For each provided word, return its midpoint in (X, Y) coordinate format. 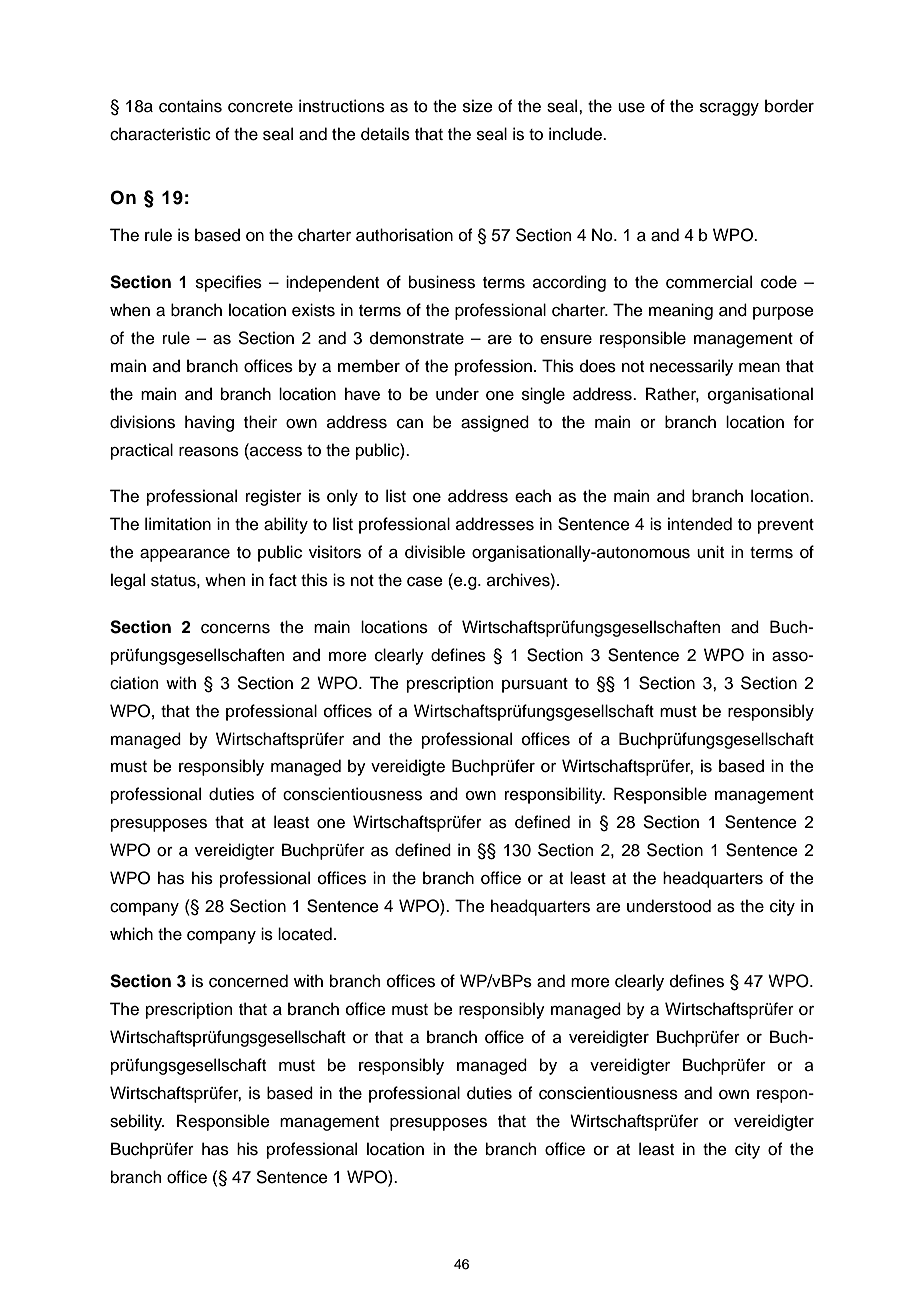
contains (190, 106)
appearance (185, 555)
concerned (248, 981)
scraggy (729, 109)
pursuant (535, 685)
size (478, 106)
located (305, 934)
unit (710, 552)
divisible (435, 552)
